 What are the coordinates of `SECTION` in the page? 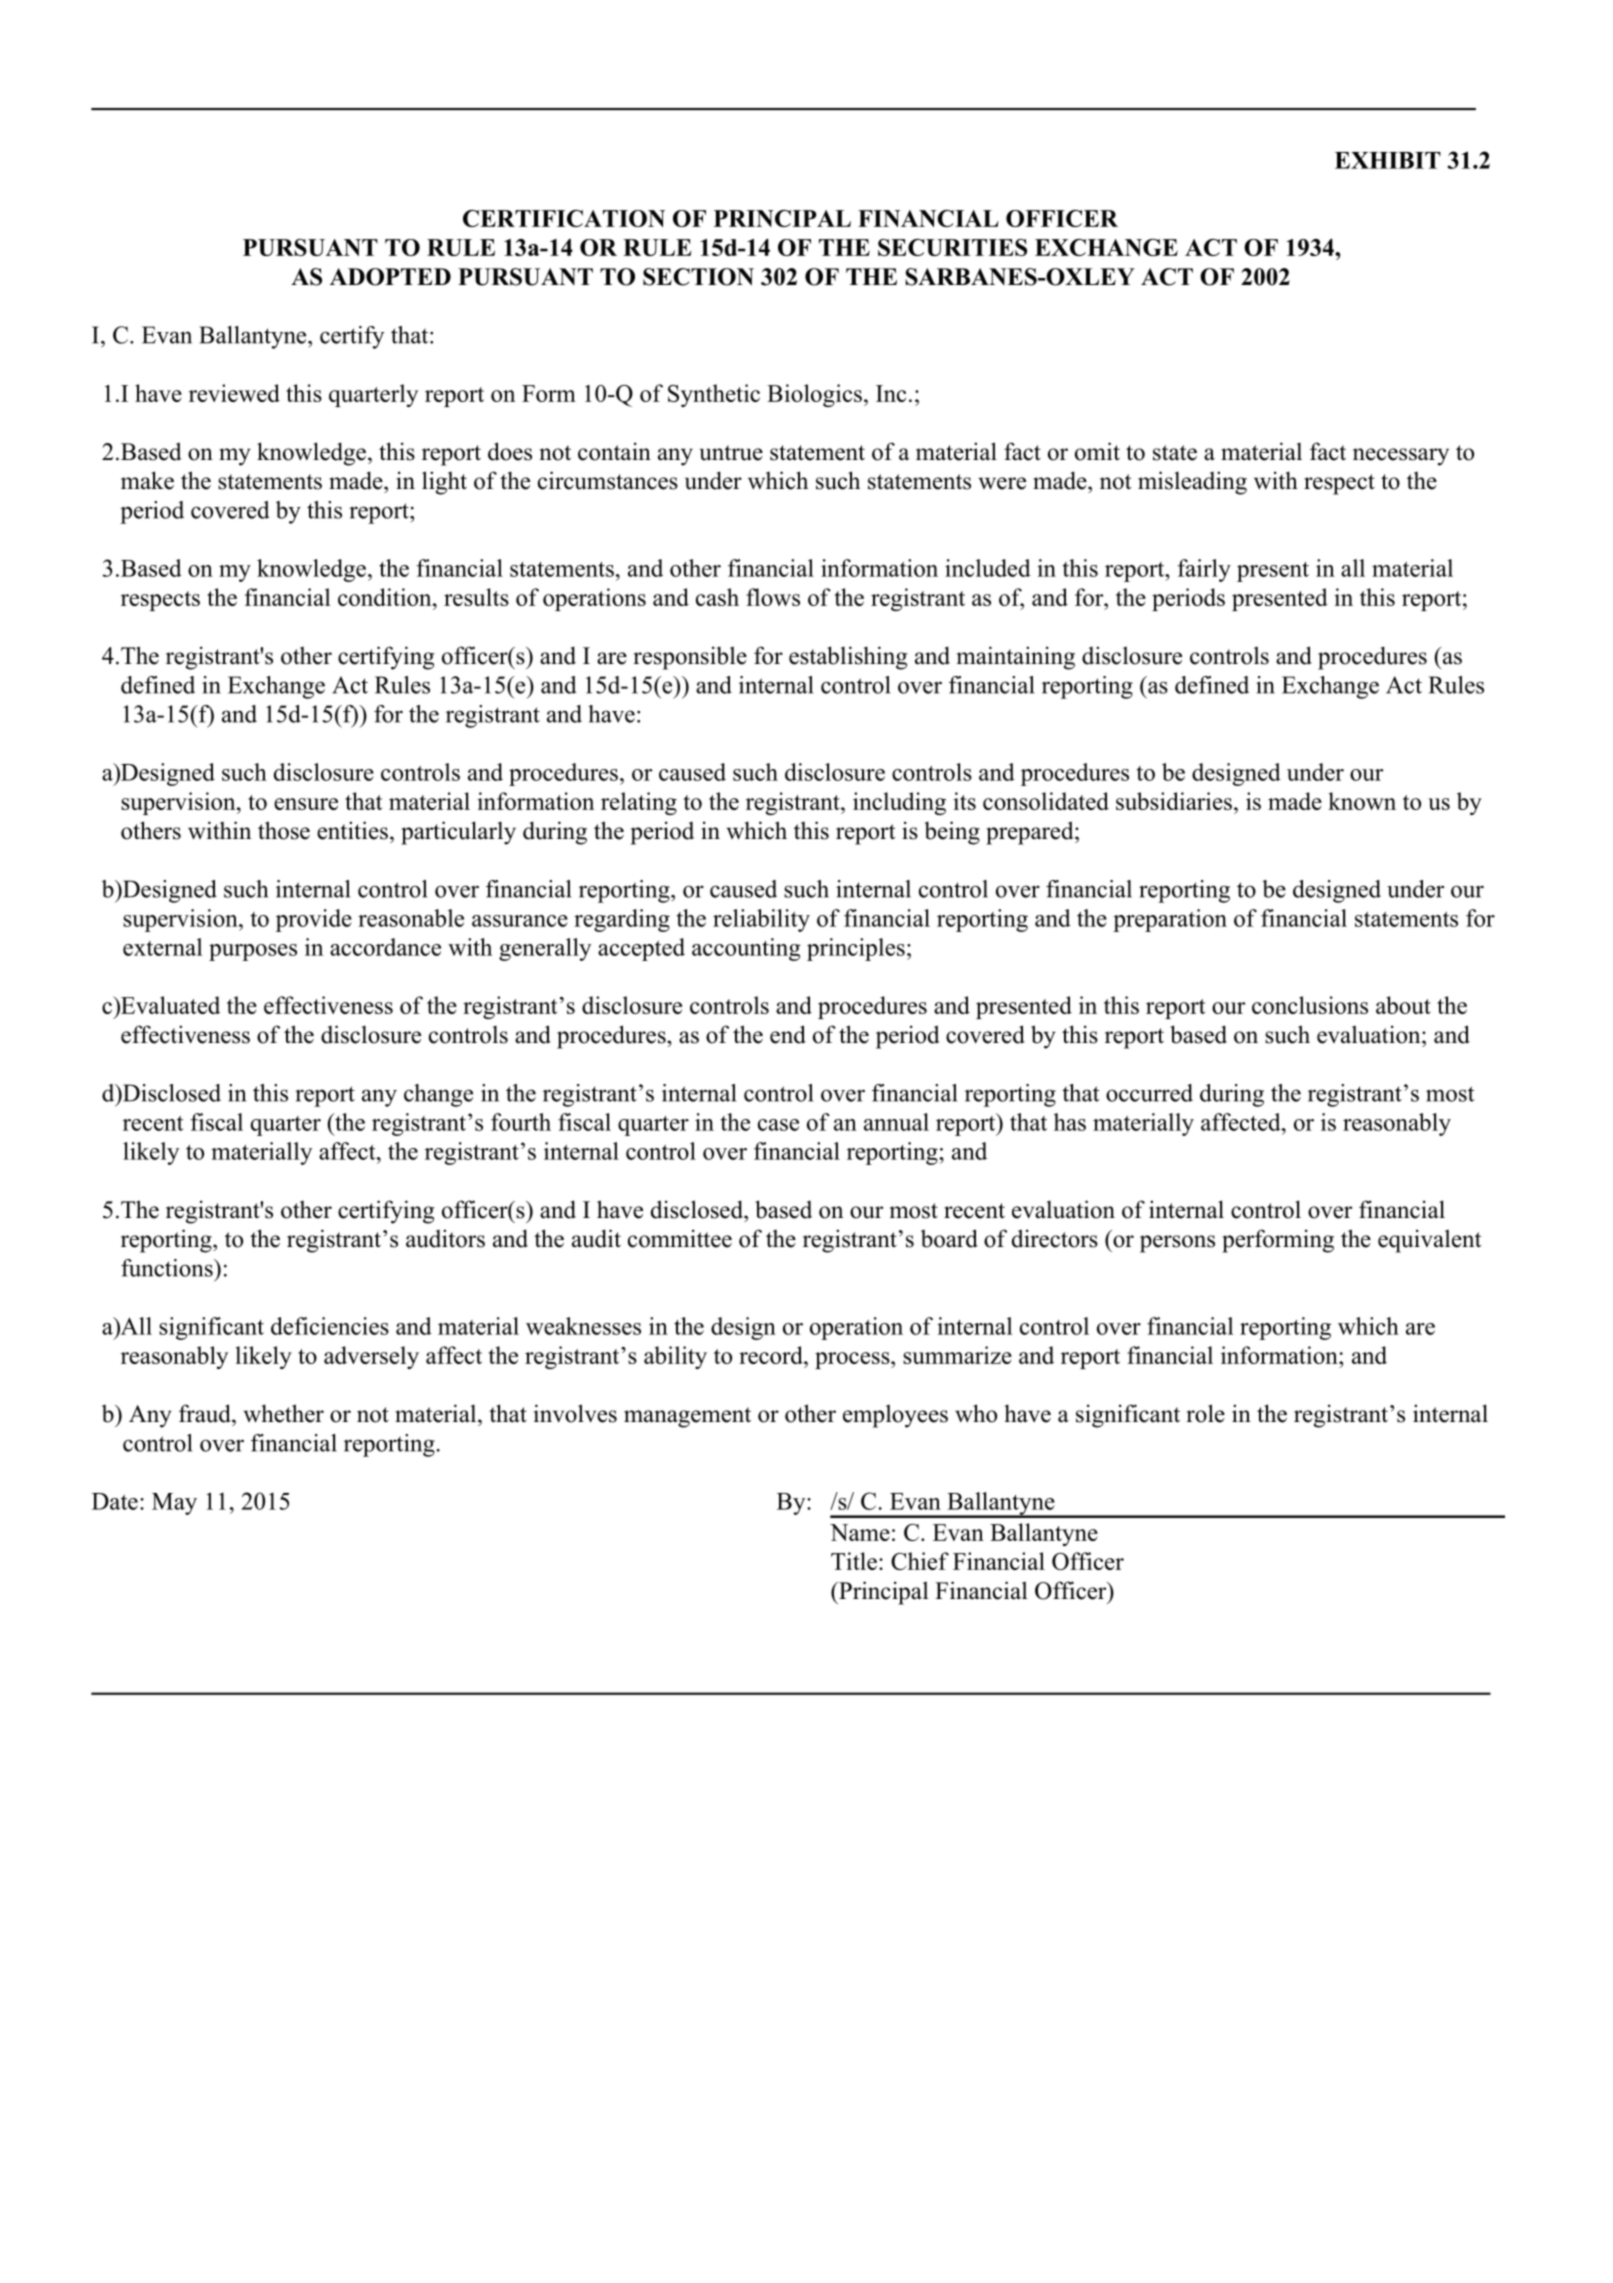 It's located at (698, 277).
